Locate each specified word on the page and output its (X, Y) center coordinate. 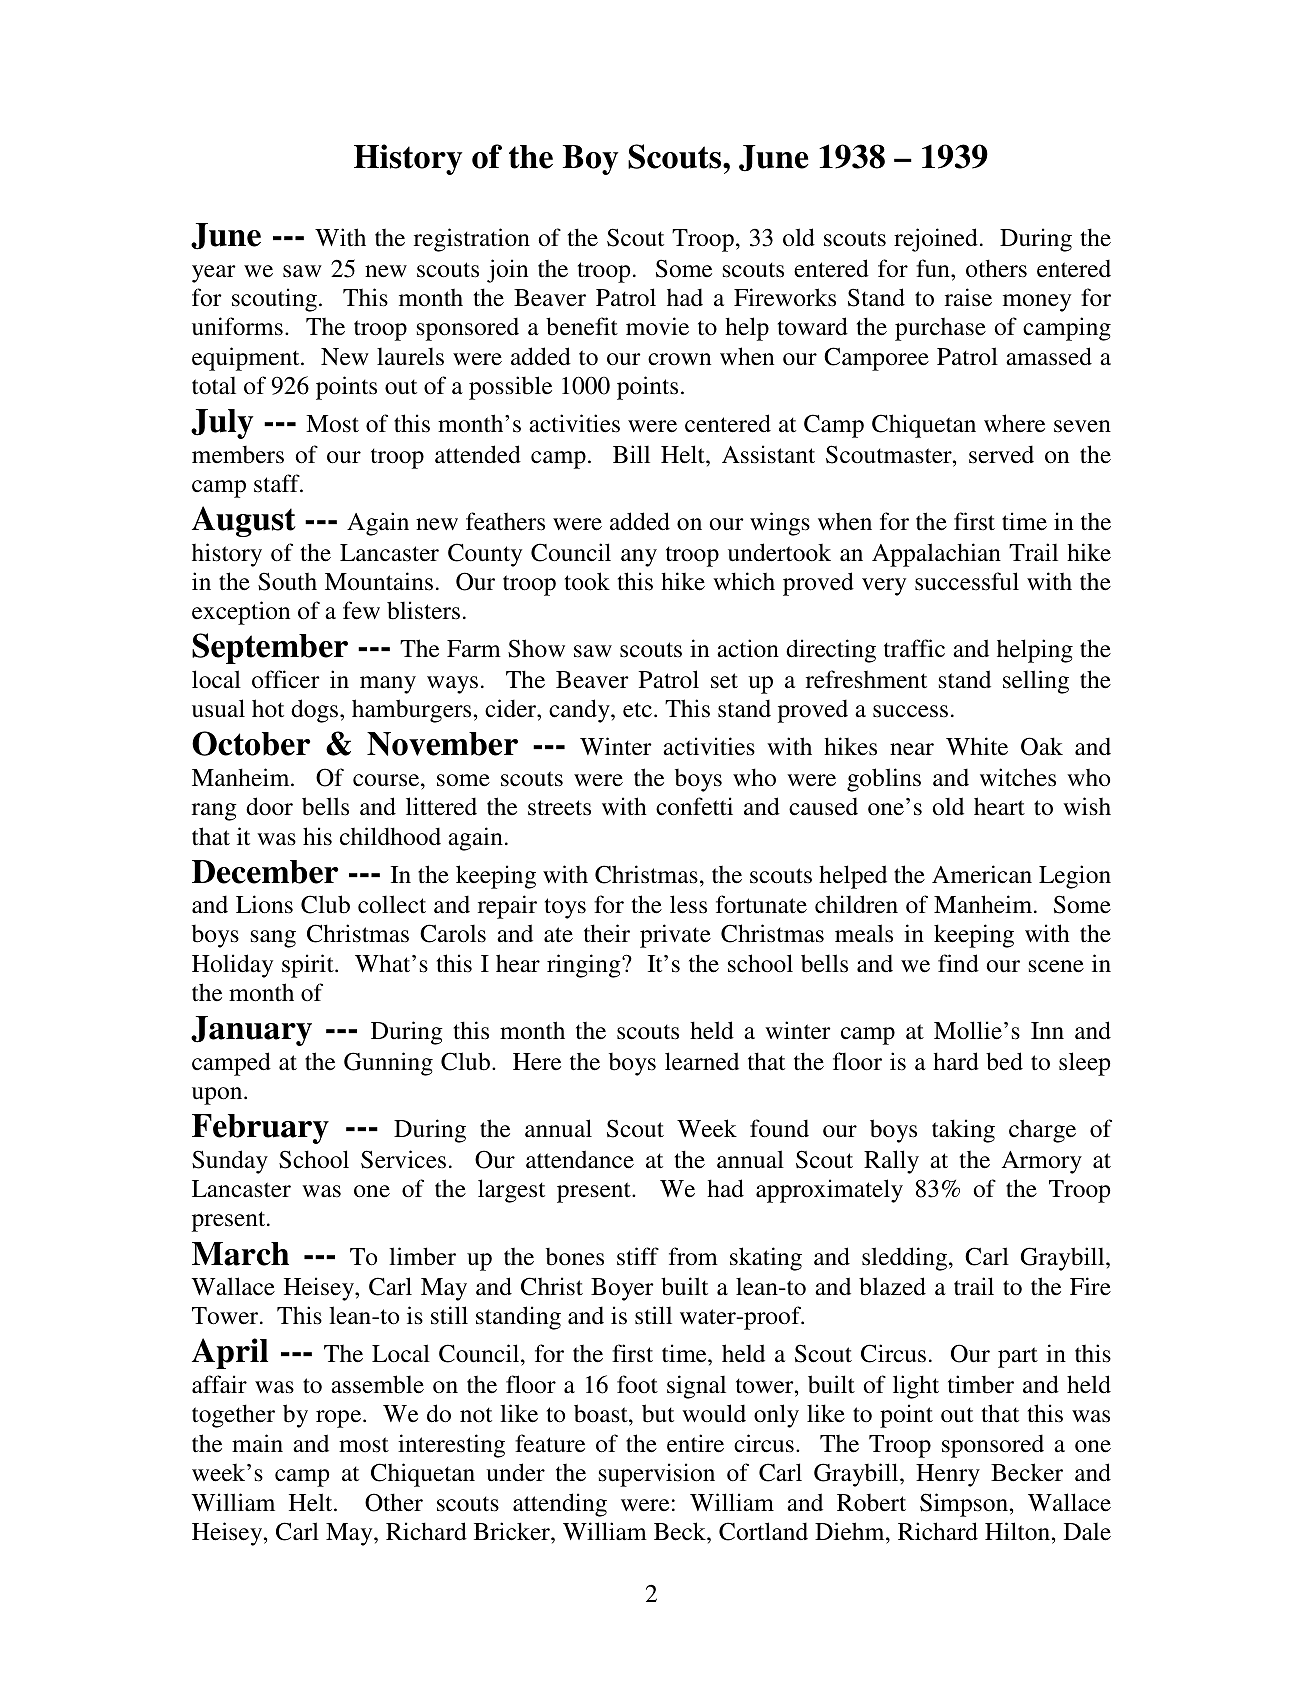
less (688, 904)
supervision (657, 1475)
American (982, 874)
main (257, 1443)
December (265, 872)
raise (968, 297)
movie (657, 326)
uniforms (237, 326)
